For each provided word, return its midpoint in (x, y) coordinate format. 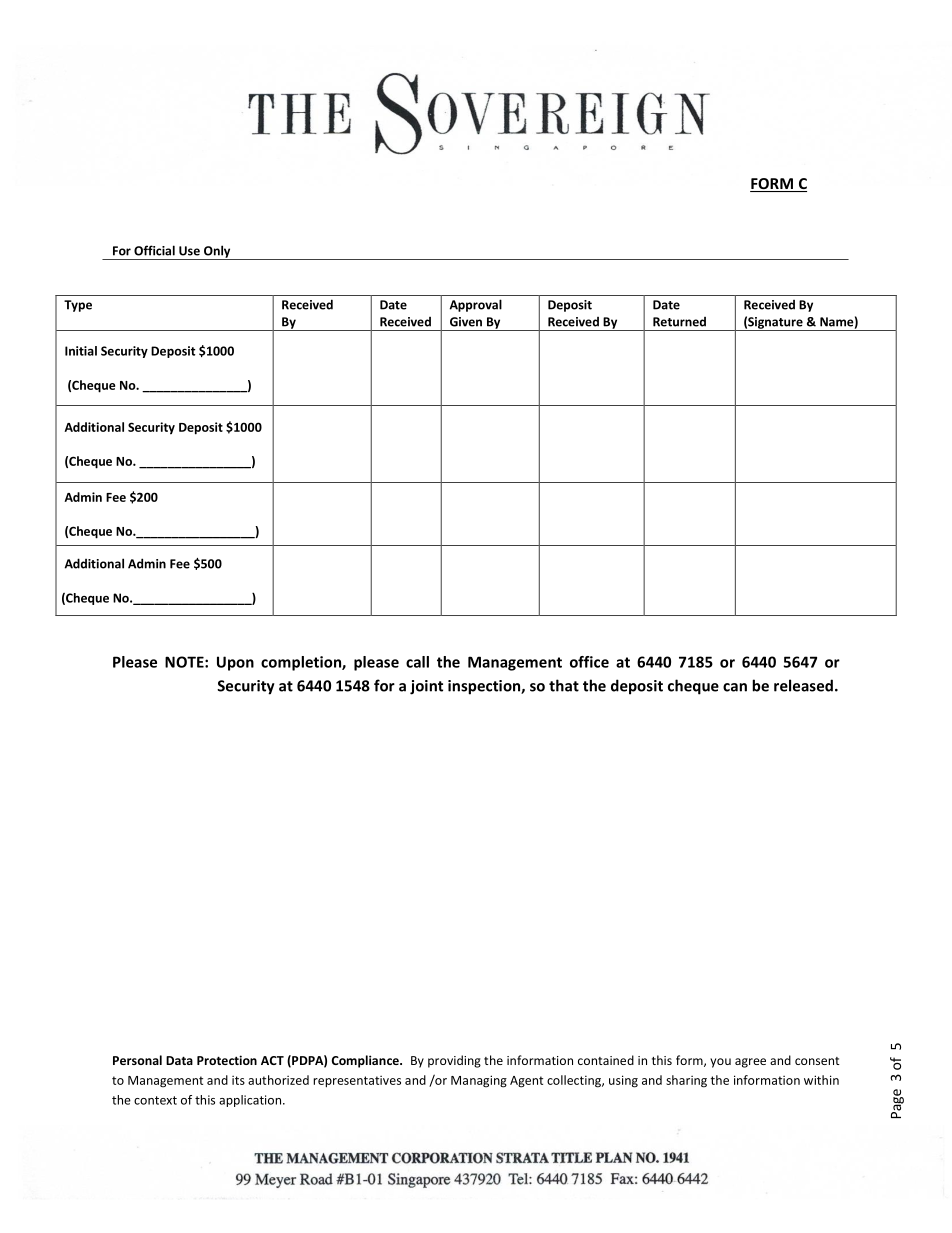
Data (179, 1060)
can (735, 687)
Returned (679, 322)
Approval (476, 305)
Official (154, 250)
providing (454, 1061)
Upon (235, 663)
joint (426, 687)
